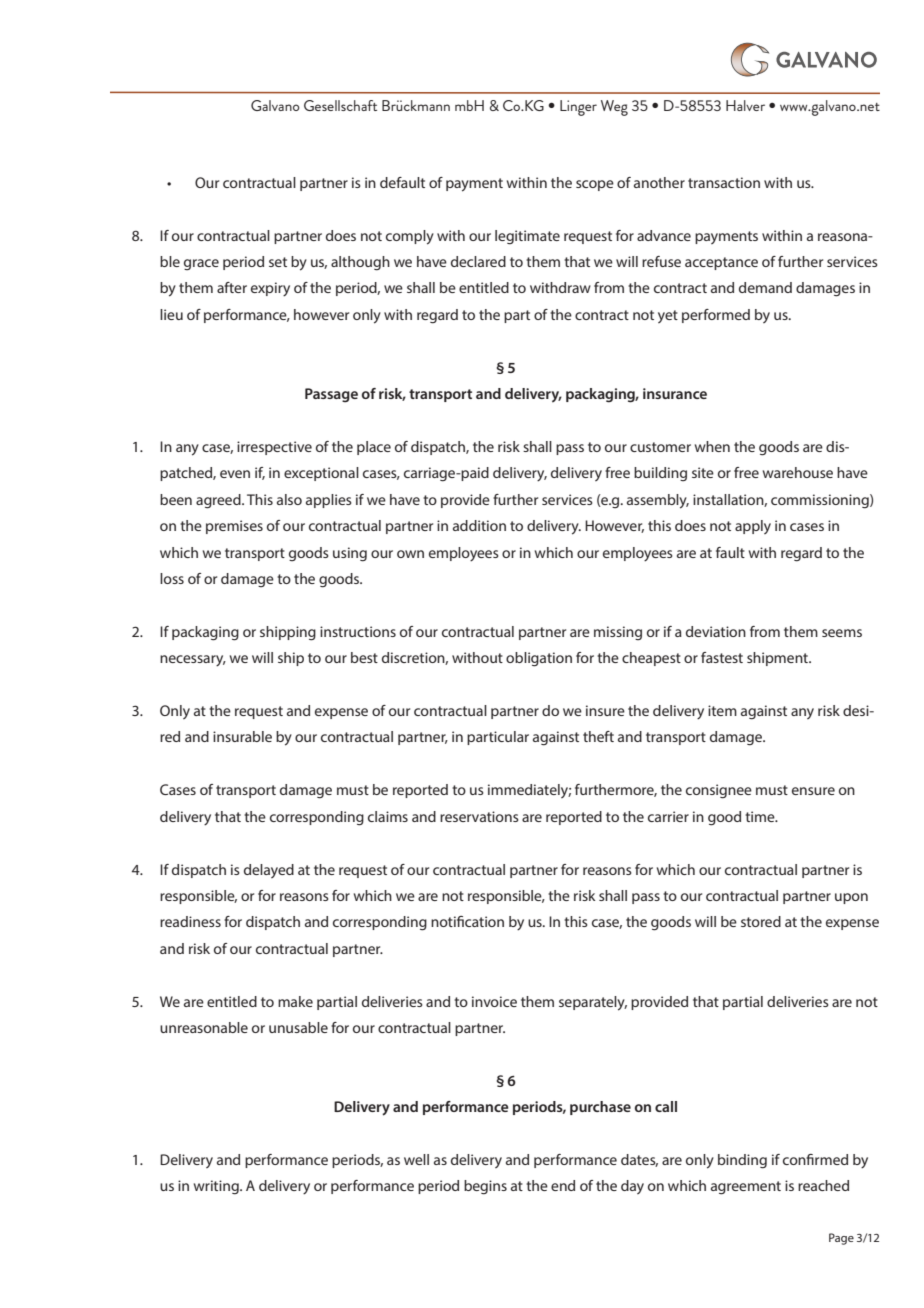 This image has width=924, height=1308. I want to click on writing, so click(217, 1187).
